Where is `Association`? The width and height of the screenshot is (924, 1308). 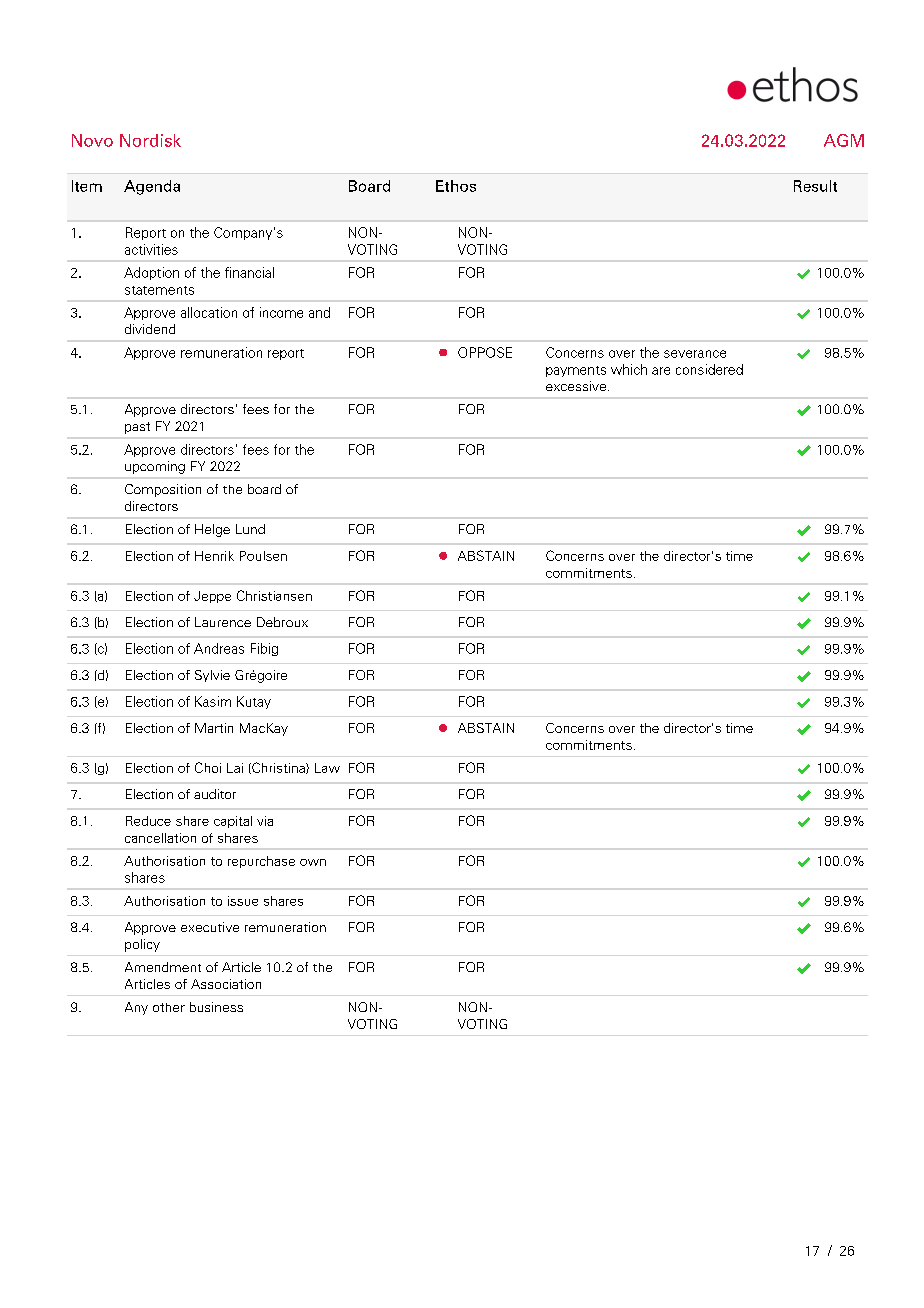
Association is located at coordinates (226, 984).
